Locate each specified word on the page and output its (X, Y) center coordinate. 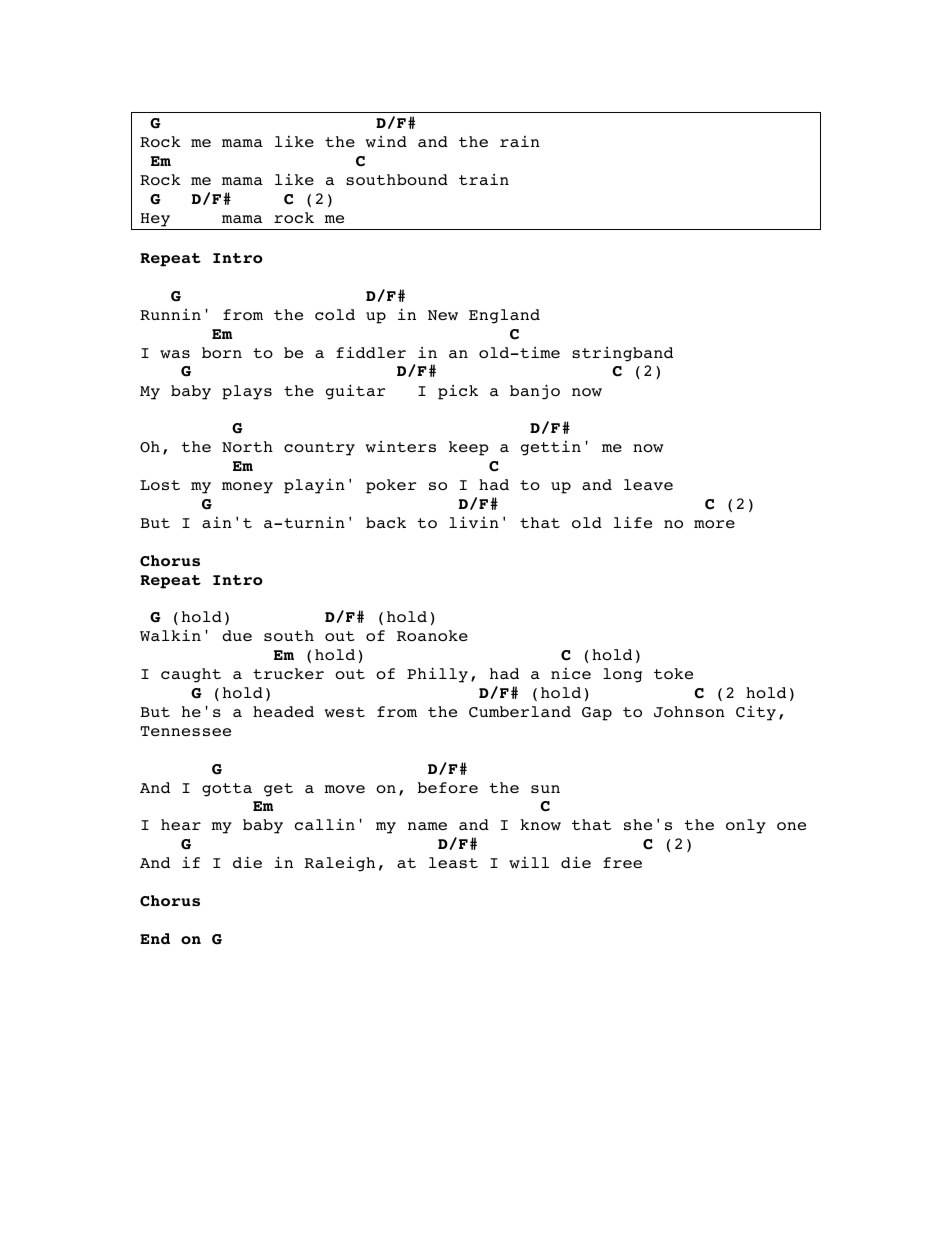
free (622, 862)
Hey (155, 220)
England (504, 316)
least (453, 862)
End (155, 938)
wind (386, 141)
